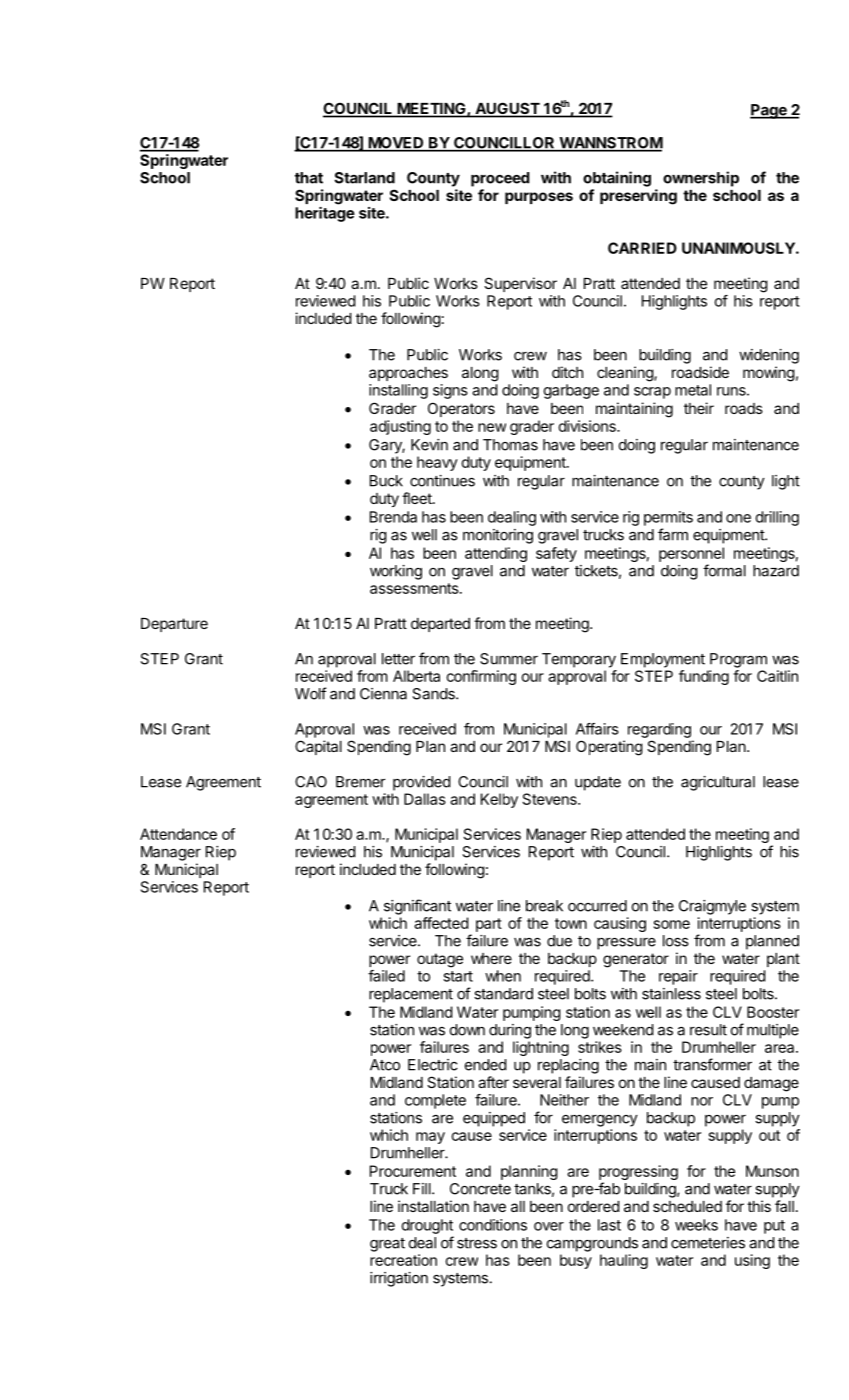  I want to click on affected, so click(441, 923).
